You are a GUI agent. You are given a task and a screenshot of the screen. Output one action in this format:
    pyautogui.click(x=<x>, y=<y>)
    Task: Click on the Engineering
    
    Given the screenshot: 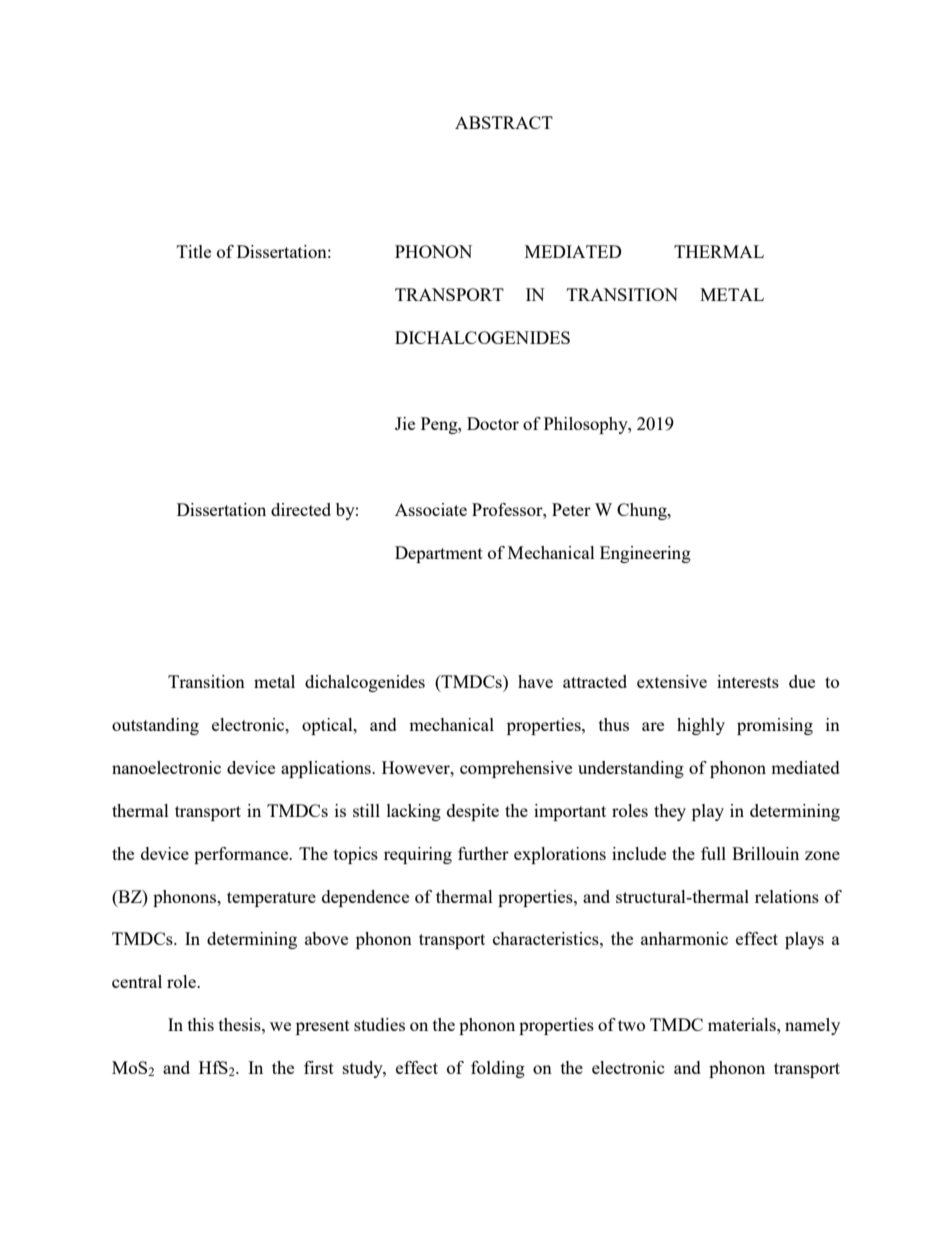 What is the action you would take?
    pyautogui.click(x=645, y=554)
